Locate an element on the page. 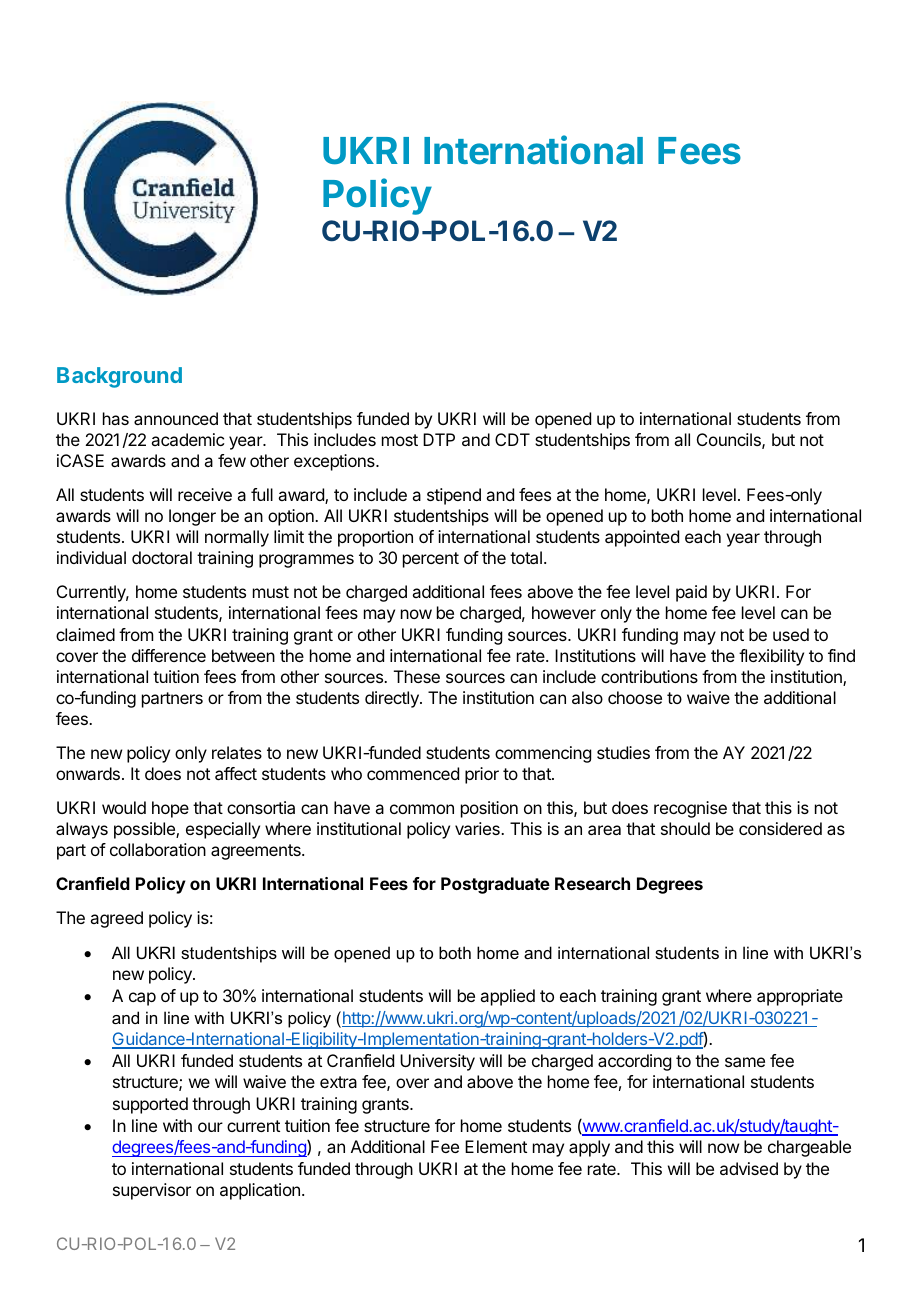 The image size is (924, 1309). percent is located at coordinates (431, 560).
